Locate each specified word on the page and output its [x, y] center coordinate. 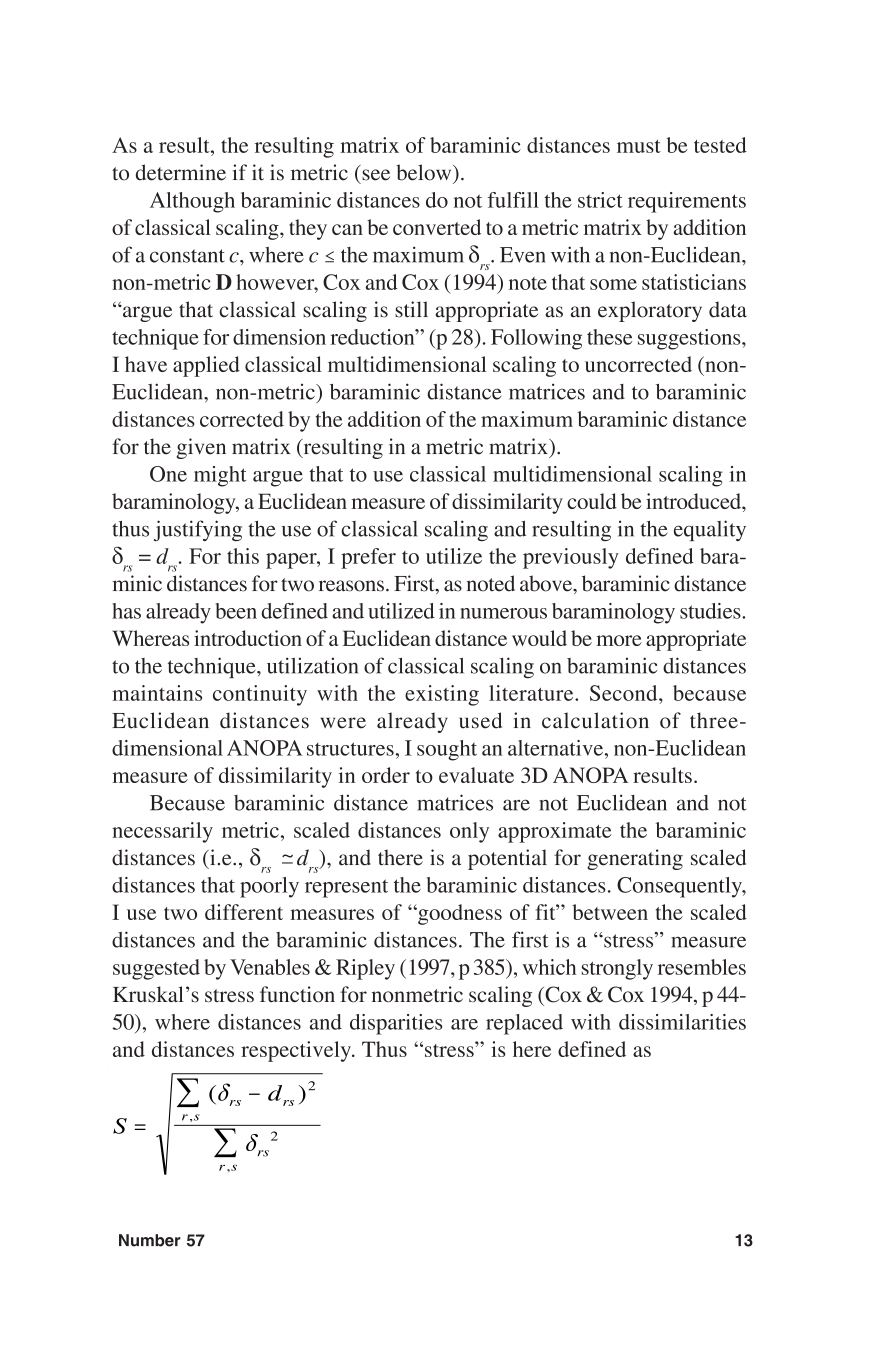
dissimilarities [682, 1022]
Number [150, 1240]
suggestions [690, 339]
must [639, 146]
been [236, 611]
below [425, 172]
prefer [368, 558]
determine [181, 172]
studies [711, 611]
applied [206, 366]
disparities [396, 1024]
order [386, 775]
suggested [156, 969]
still [411, 309]
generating [635, 859]
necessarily [162, 832]
